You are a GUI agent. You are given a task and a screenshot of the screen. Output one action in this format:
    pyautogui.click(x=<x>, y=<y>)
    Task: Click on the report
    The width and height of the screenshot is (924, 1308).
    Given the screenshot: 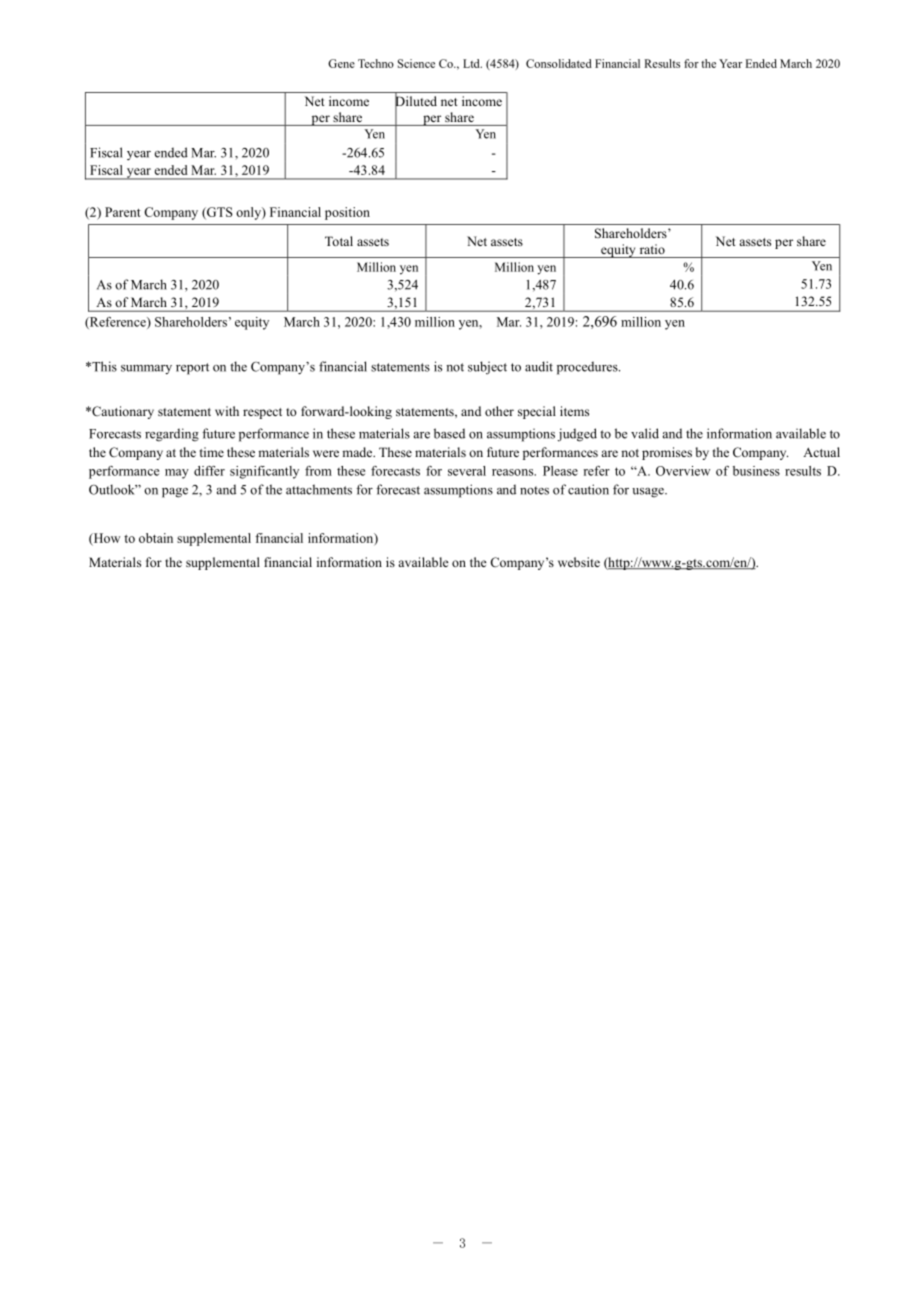 What is the action you would take?
    pyautogui.click(x=192, y=369)
